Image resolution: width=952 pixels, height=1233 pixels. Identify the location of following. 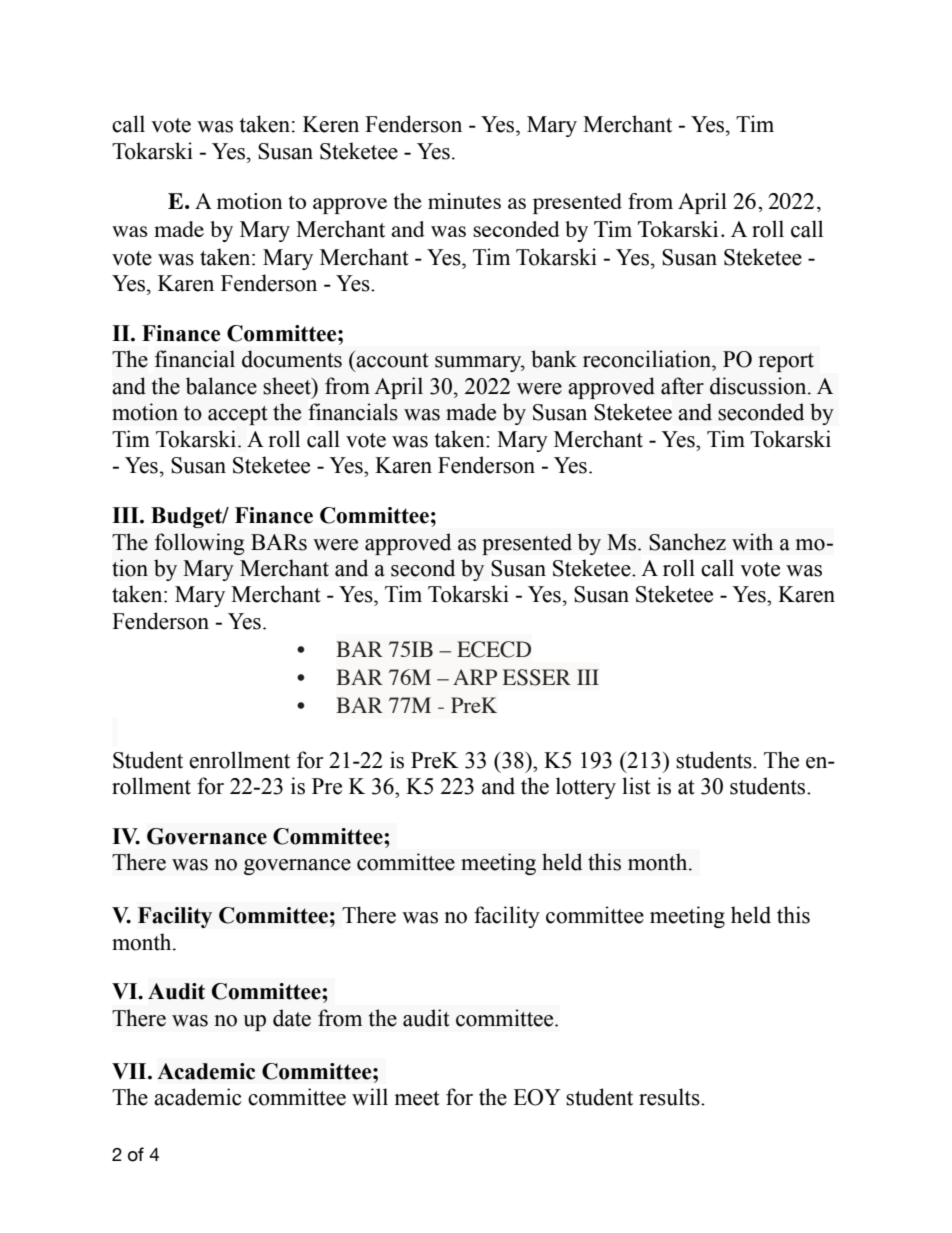
(200, 544).
